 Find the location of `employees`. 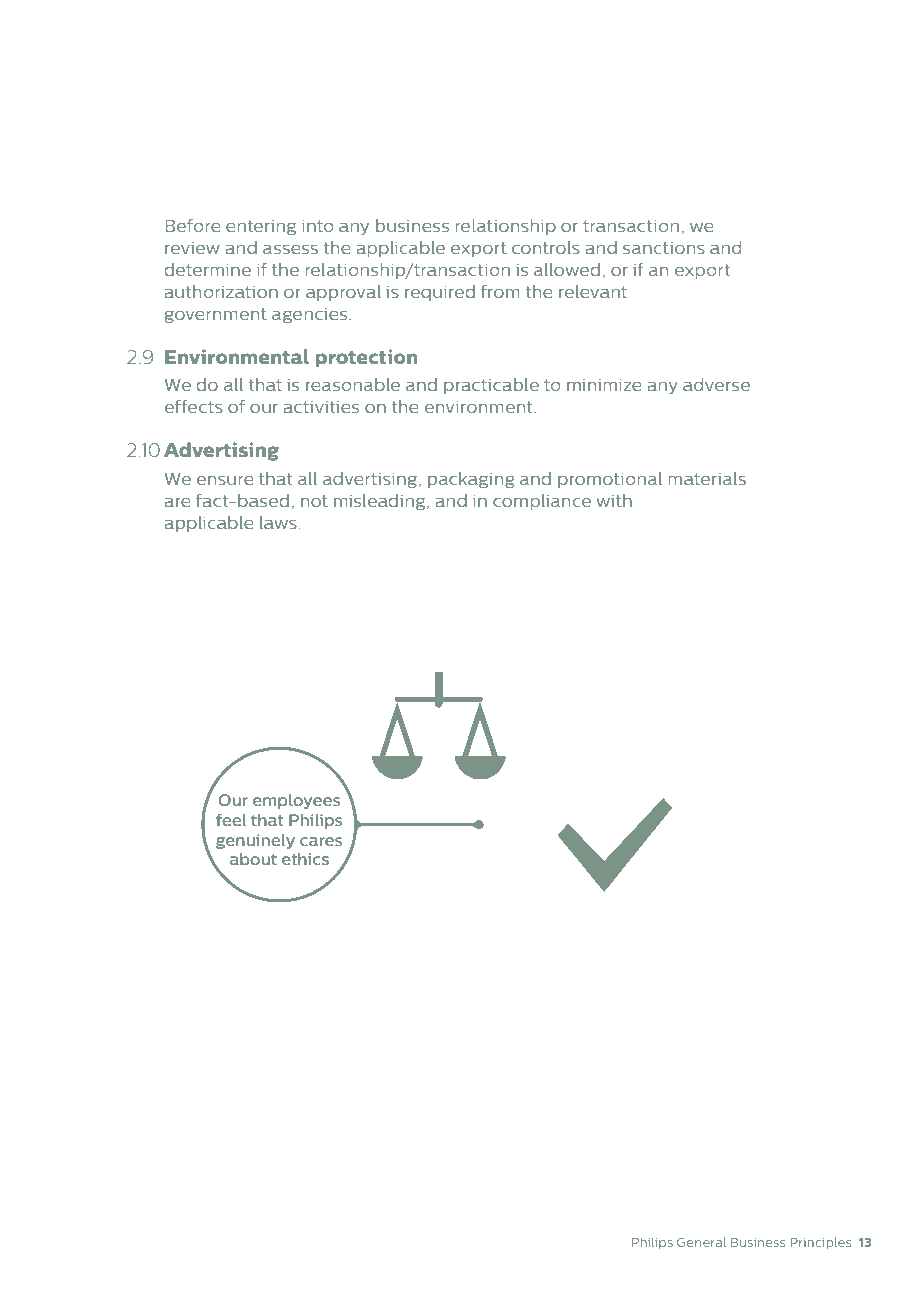

employees is located at coordinates (296, 801).
